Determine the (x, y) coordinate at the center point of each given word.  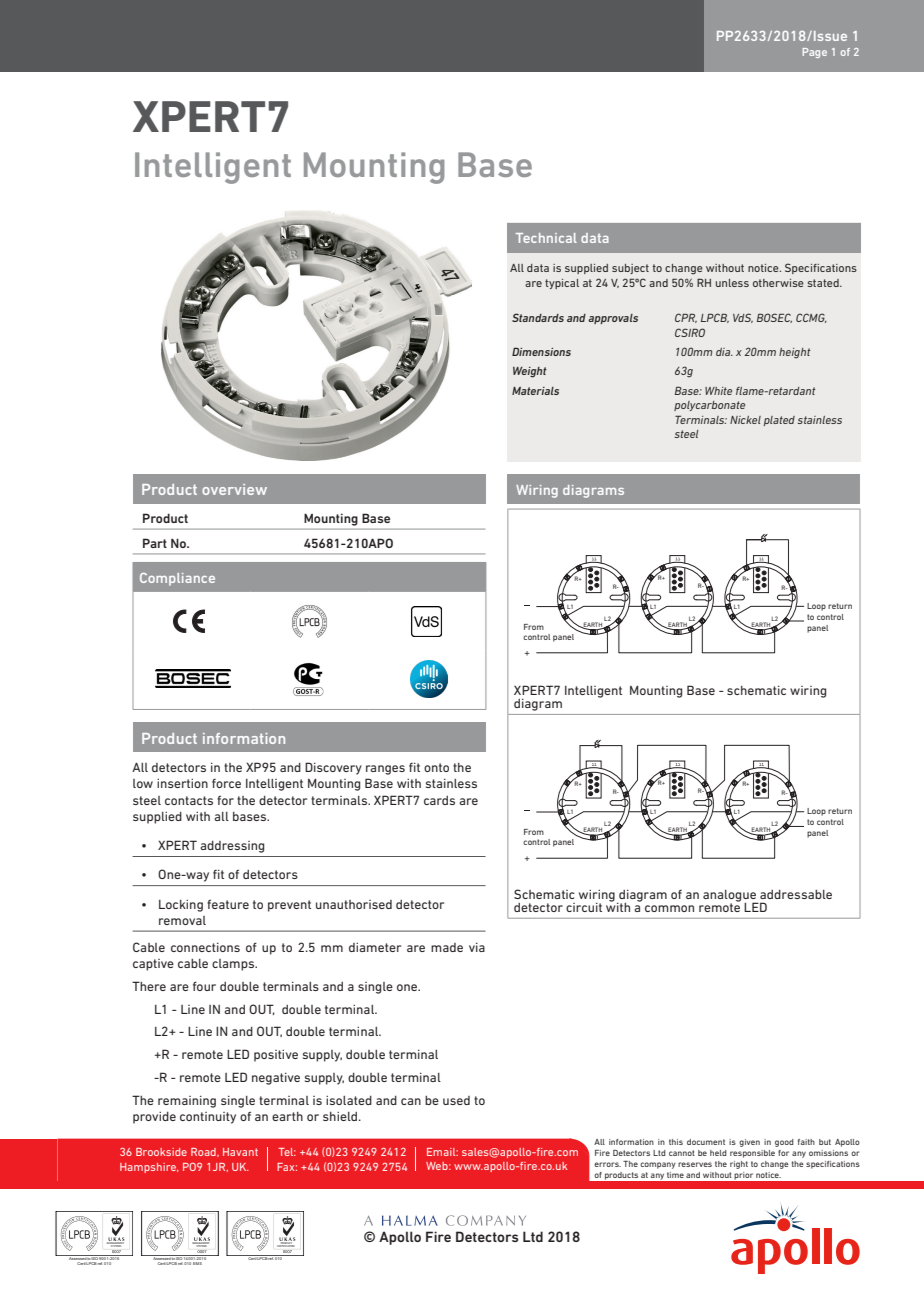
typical (562, 284)
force (226, 783)
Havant (240, 1152)
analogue (730, 897)
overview (234, 489)
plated (779, 421)
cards (439, 800)
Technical (546, 238)
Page (815, 53)
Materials (535, 391)
